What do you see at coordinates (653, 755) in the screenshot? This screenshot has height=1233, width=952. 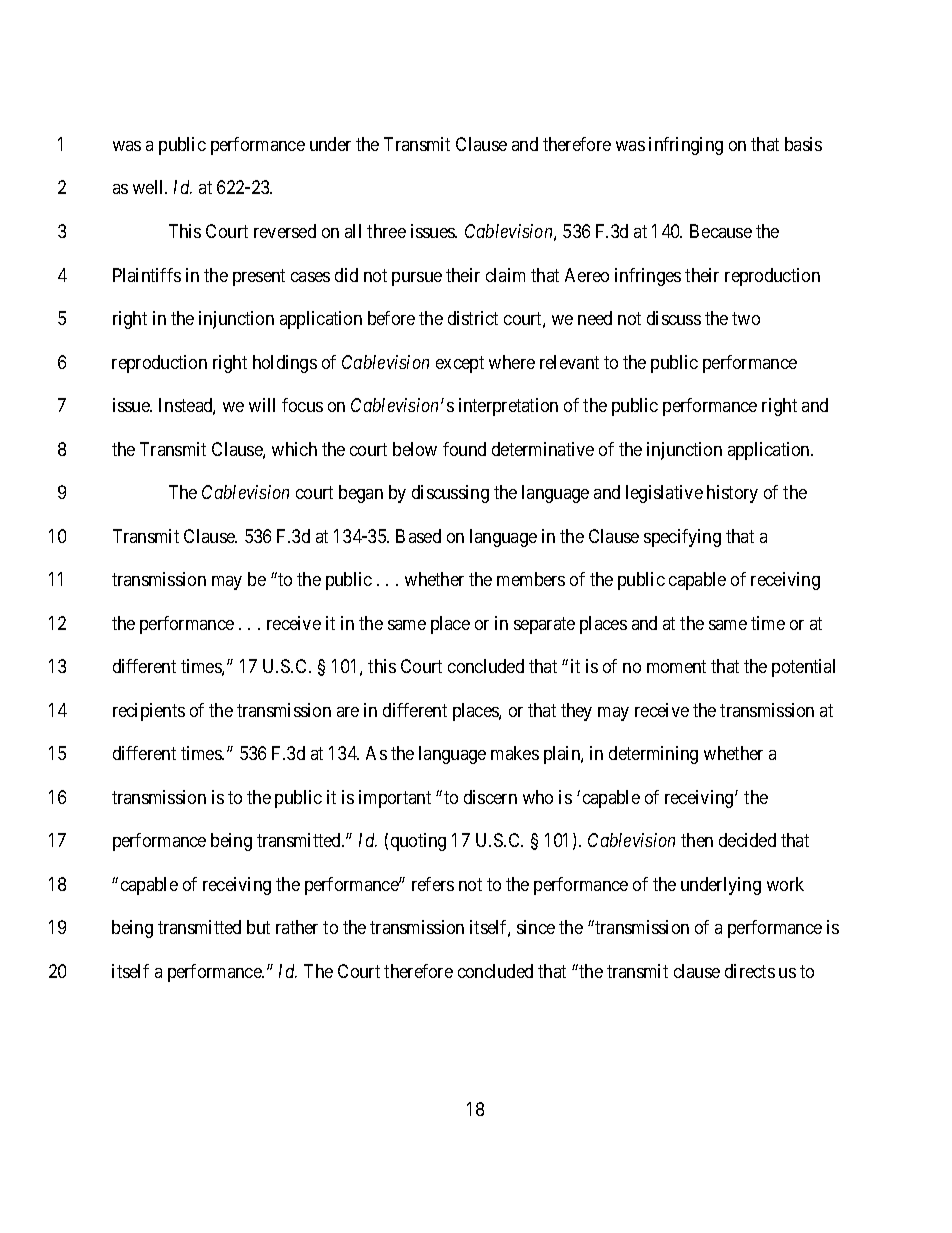 I see `determining` at bounding box center [653, 755].
